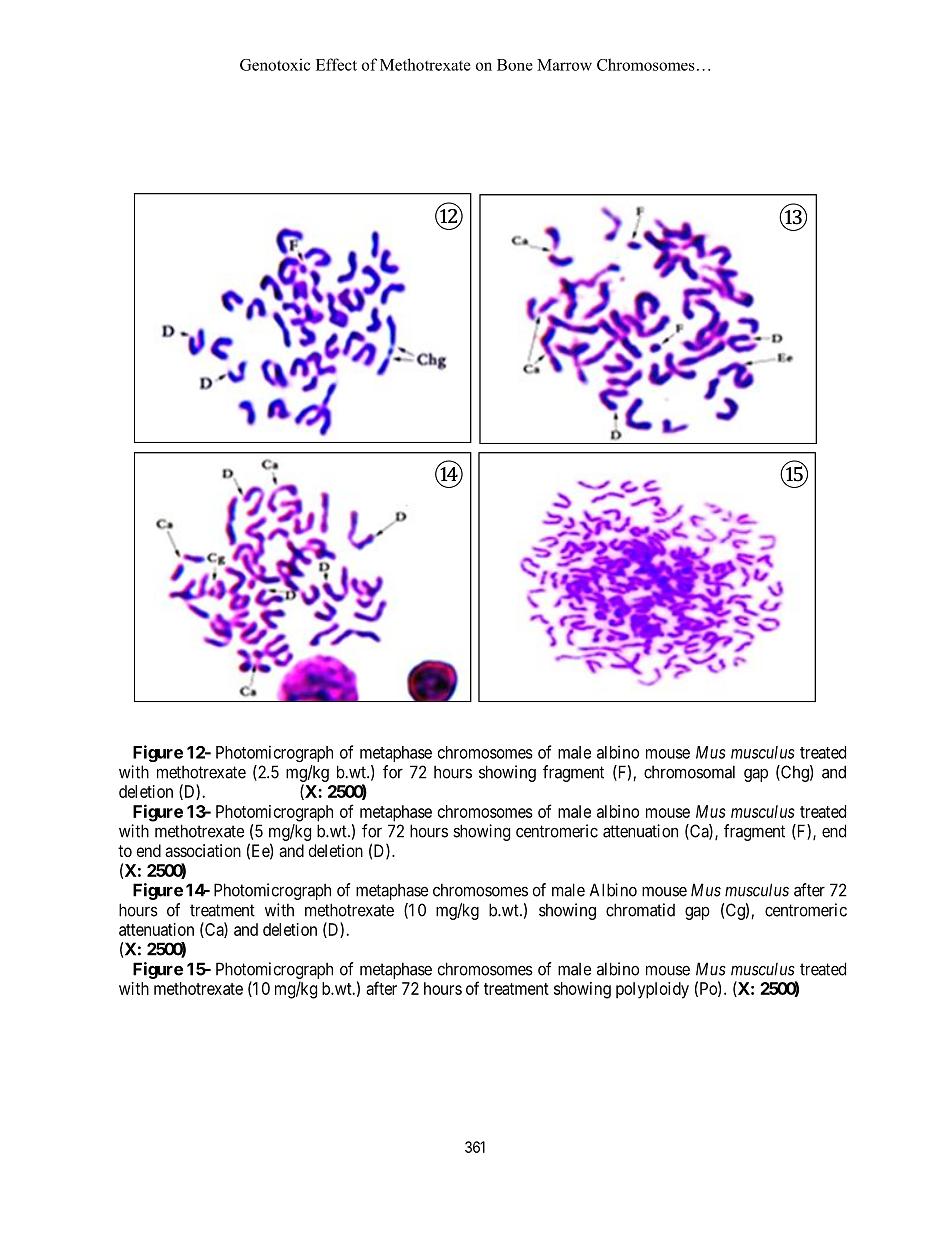  I want to click on chromatid, so click(640, 910).
